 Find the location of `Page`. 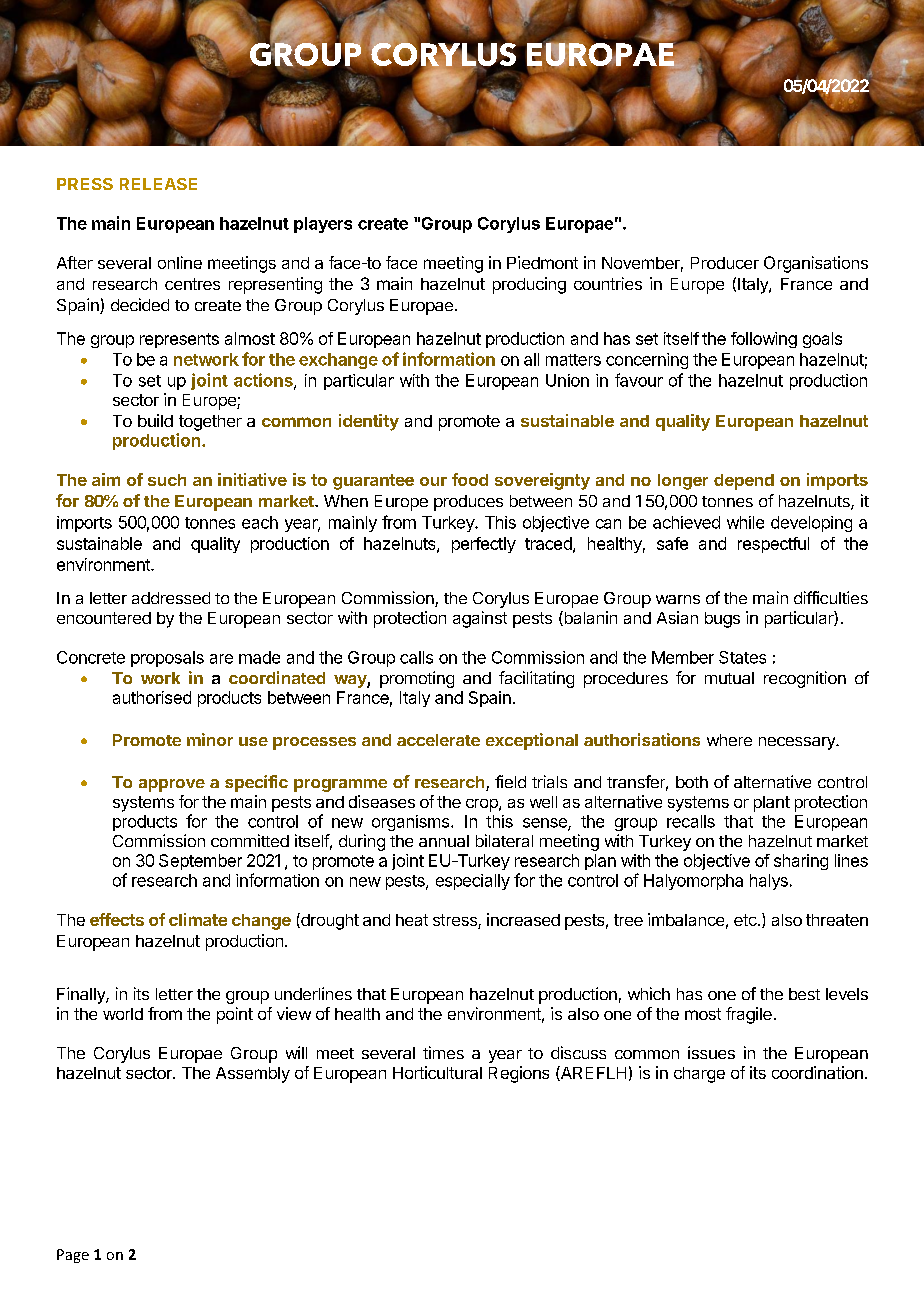

Page is located at coordinates (73, 1256).
